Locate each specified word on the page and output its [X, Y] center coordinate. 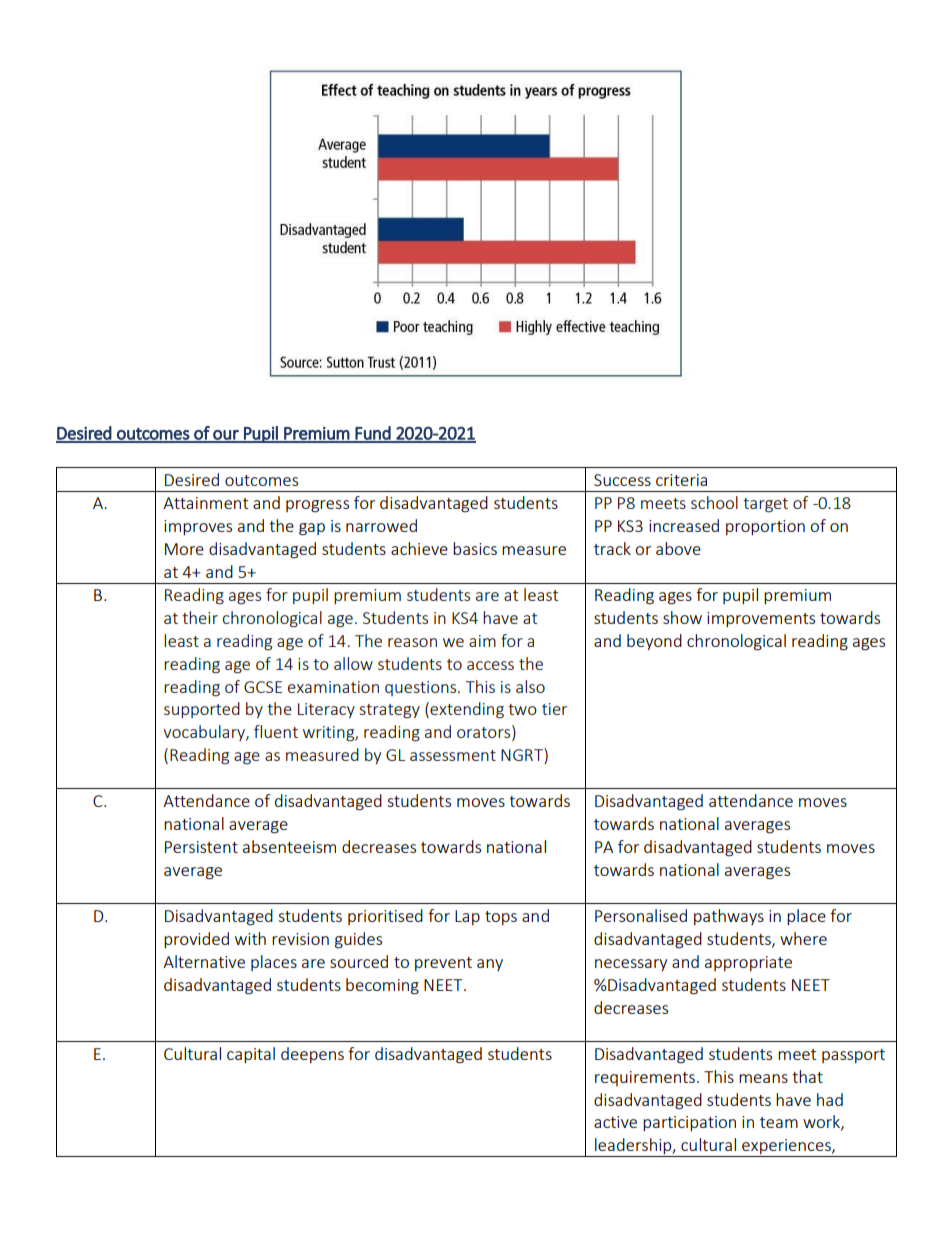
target [765, 505]
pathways [729, 917]
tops [501, 918]
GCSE [263, 687]
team [779, 1122]
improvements [761, 619]
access [490, 665]
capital [251, 1055]
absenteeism [289, 846]
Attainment [205, 503]
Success [622, 480]
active [615, 1122]
